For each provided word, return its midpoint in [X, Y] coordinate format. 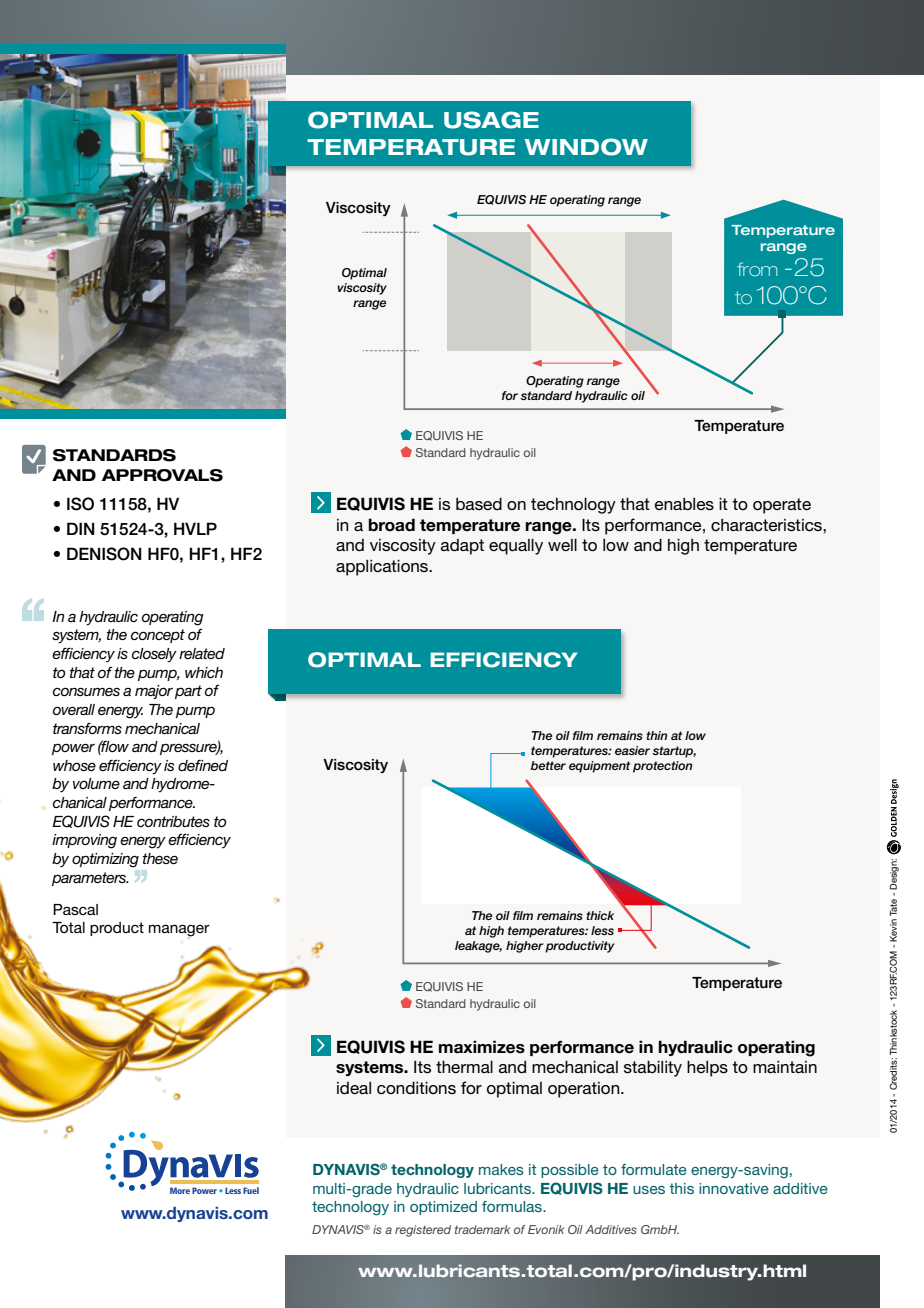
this [681, 1188]
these [160, 858]
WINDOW [586, 147]
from [757, 269]
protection [662, 767]
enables [684, 504]
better [548, 765]
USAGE [491, 120]
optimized [443, 1208]
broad [391, 525]
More [180, 1190]
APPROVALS [162, 475]
